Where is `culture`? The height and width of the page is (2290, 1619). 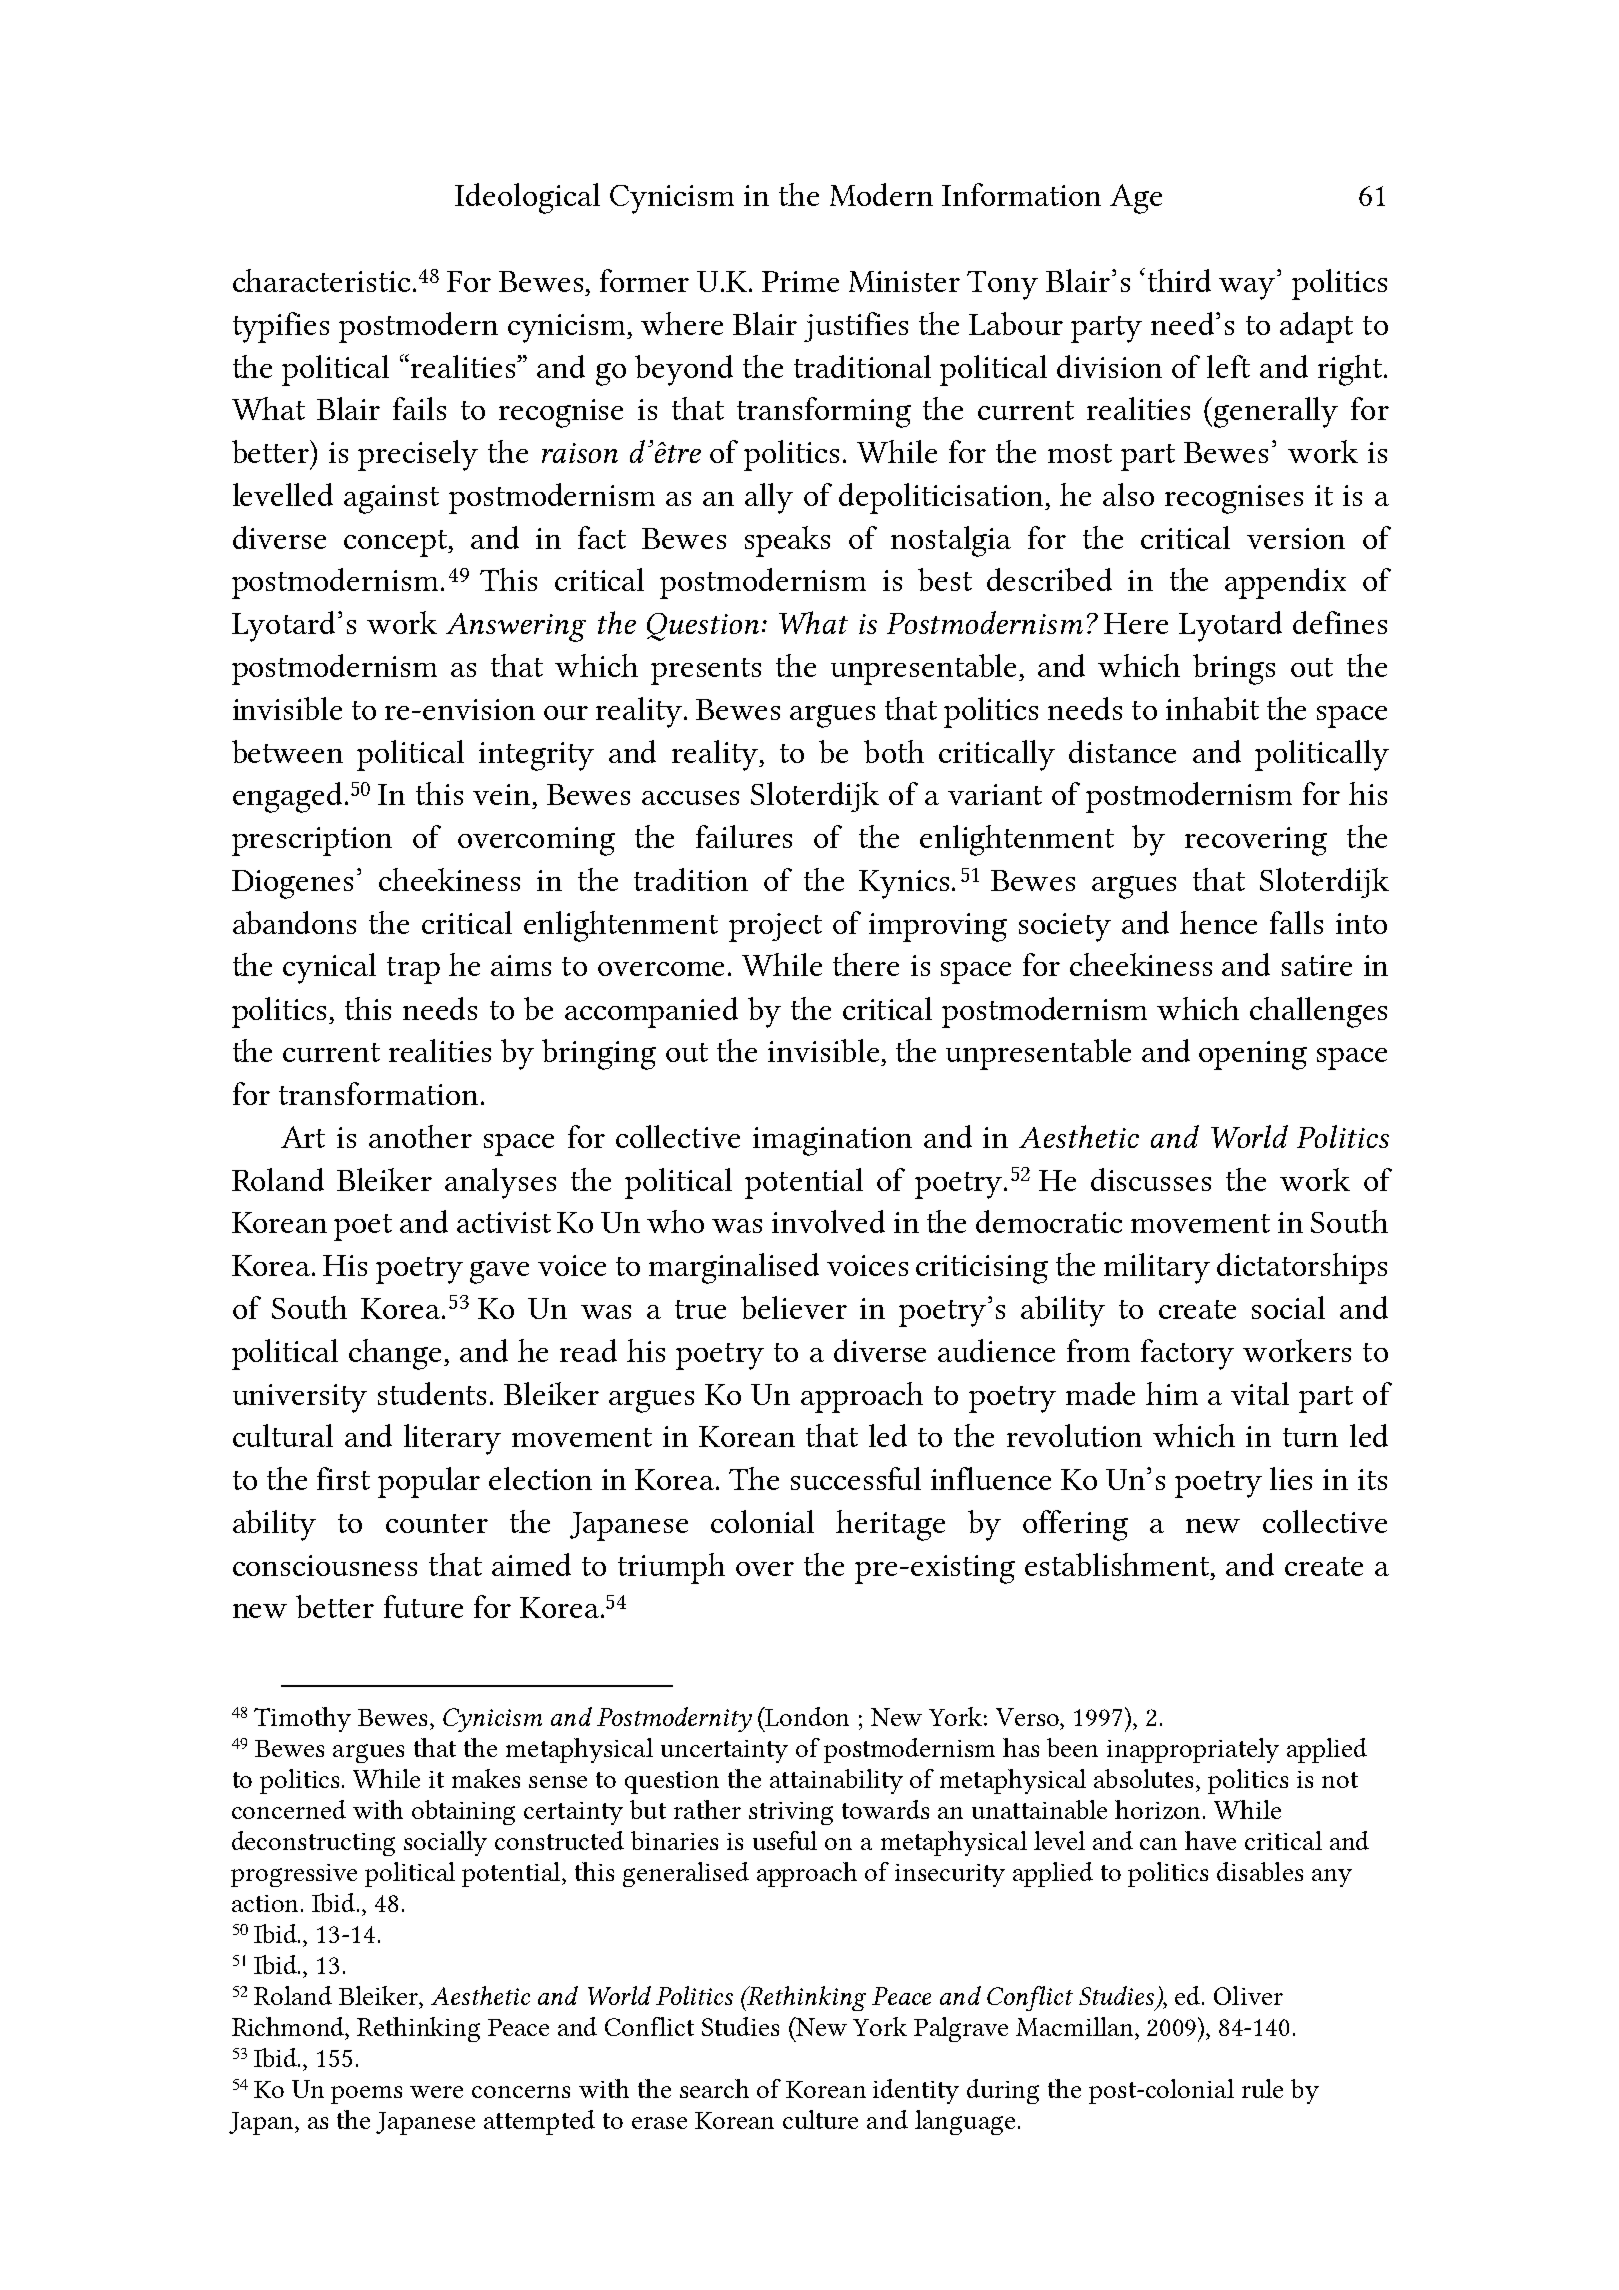 culture is located at coordinates (820, 2119).
